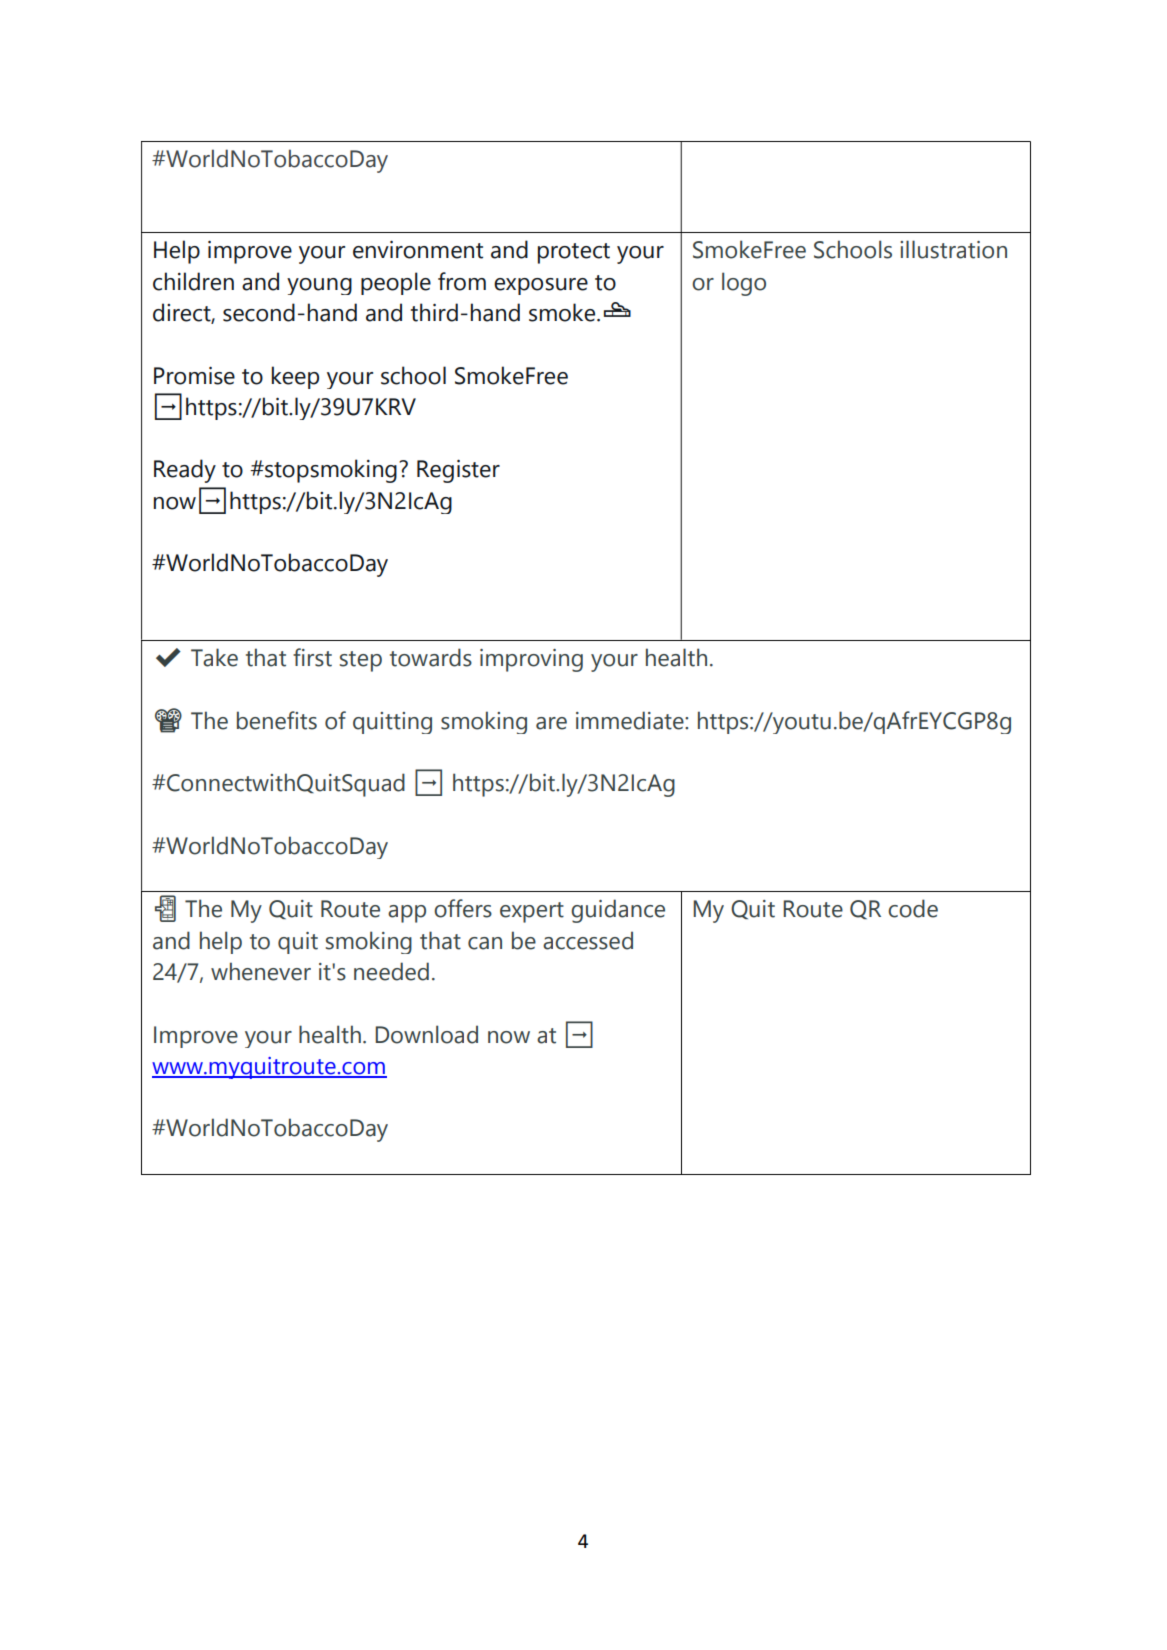 The height and width of the screenshot is (1650, 1167). Describe the element at coordinates (574, 253) in the screenshot. I see `protect` at that location.
